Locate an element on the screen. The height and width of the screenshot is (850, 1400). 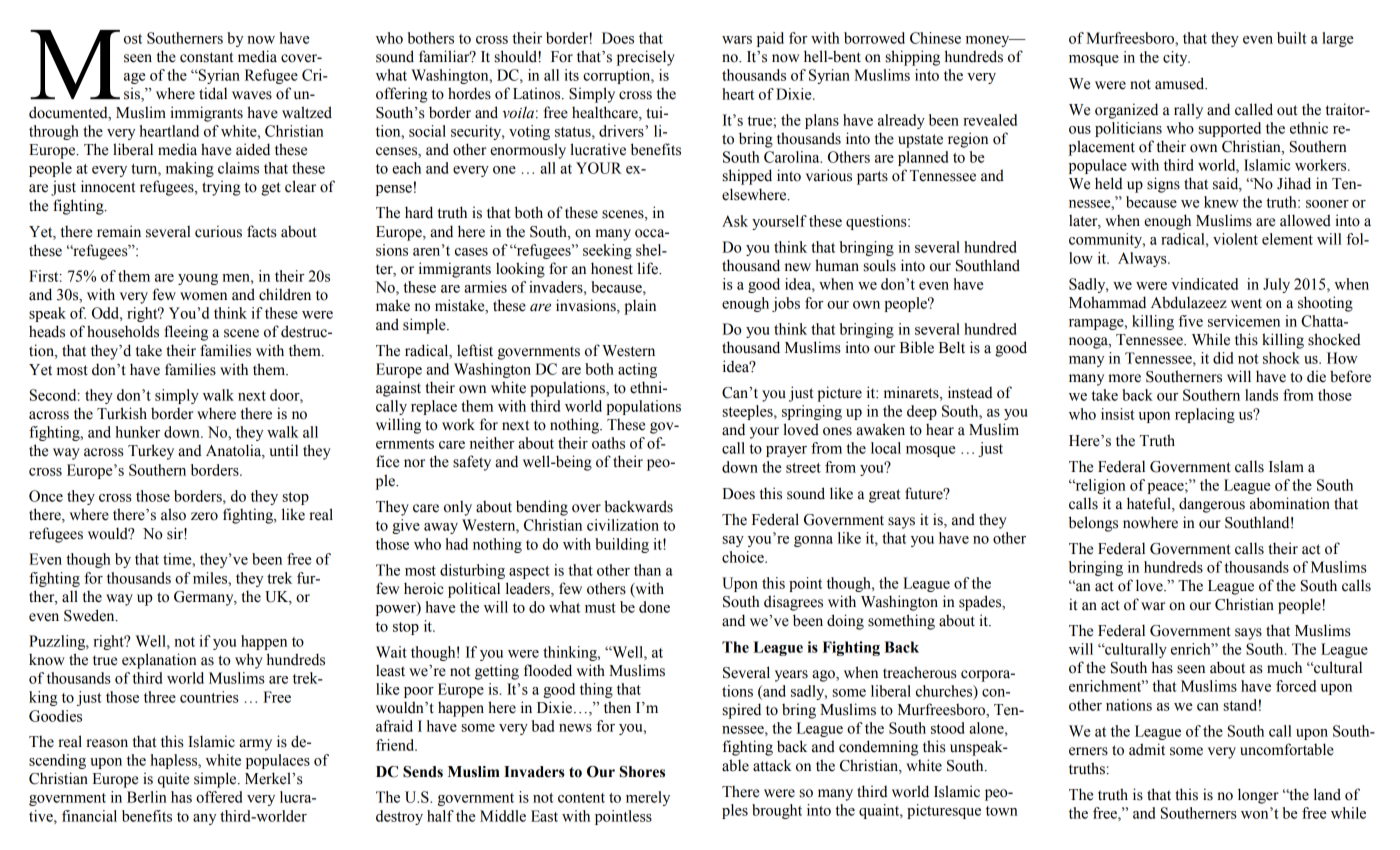
choice is located at coordinates (744, 557).
